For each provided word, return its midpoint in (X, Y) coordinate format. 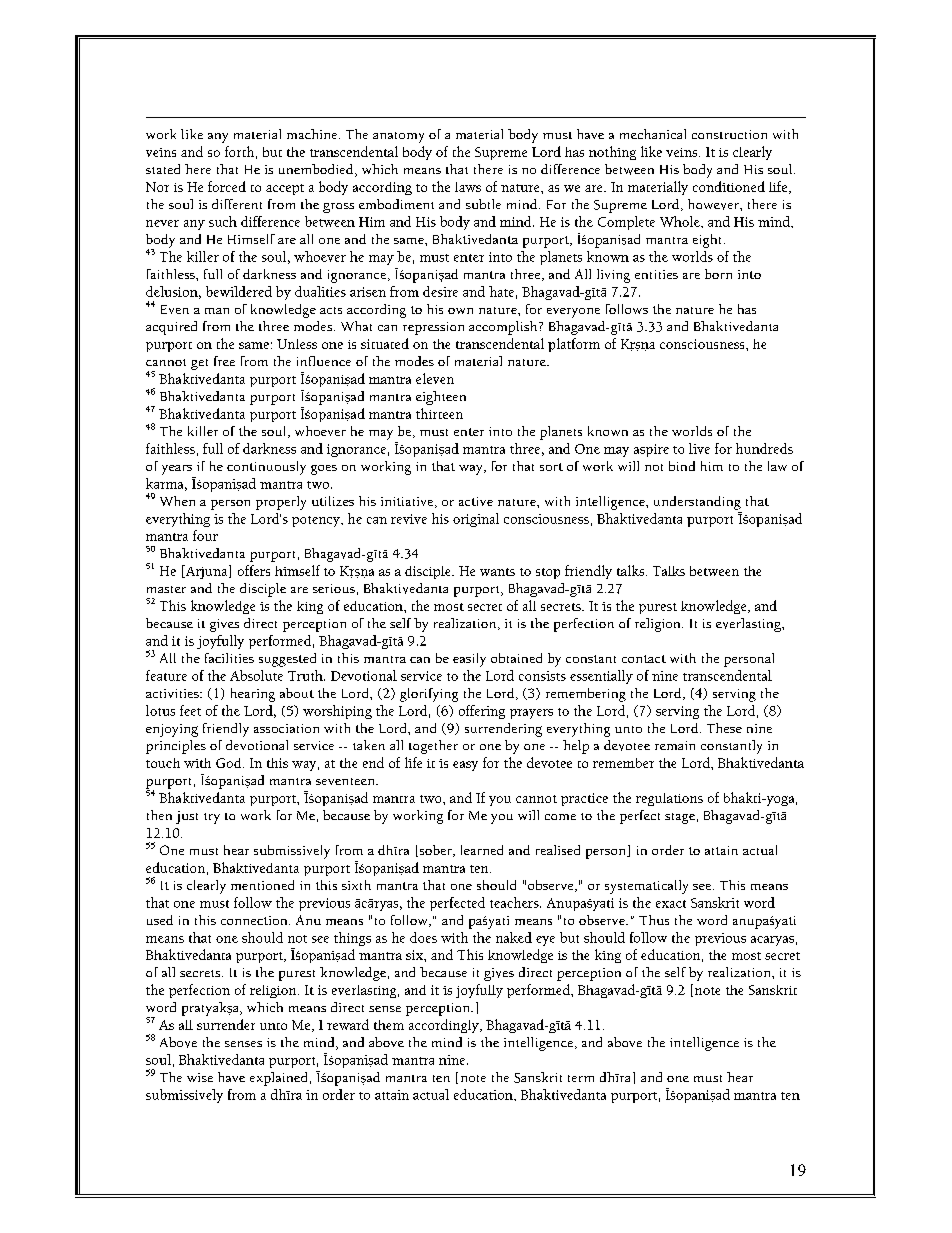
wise (200, 1077)
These (724, 728)
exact (671, 904)
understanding (697, 503)
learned (482, 850)
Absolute (256, 675)
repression (433, 328)
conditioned (729, 186)
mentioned (262, 885)
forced (227, 186)
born (718, 274)
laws (468, 187)
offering (482, 712)
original (476, 520)
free (224, 361)
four (205, 535)
